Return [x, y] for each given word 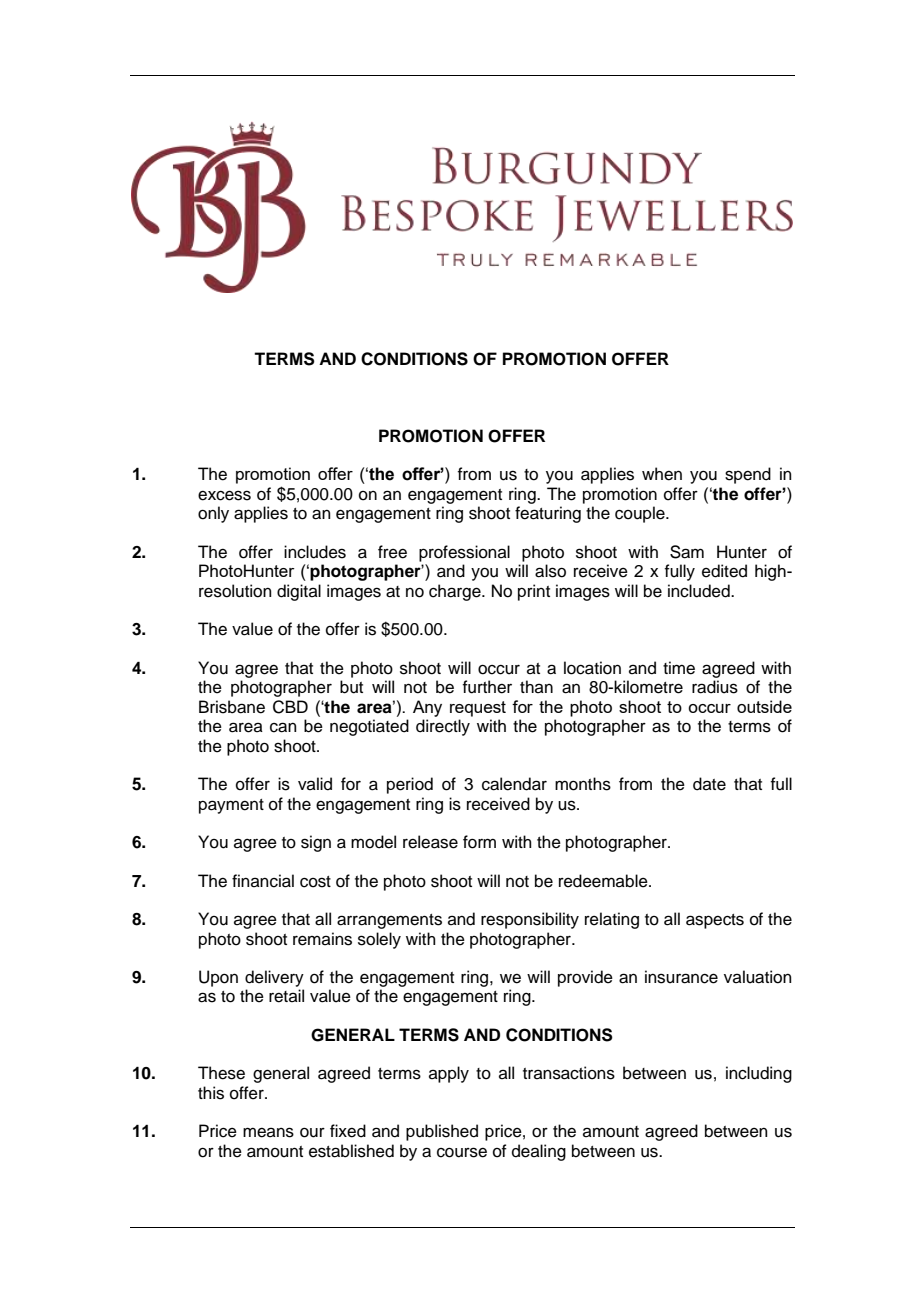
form [479, 842]
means [268, 1132]
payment [231, 806]
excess [224, 495]
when [662, 474]
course [462, 1152]
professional [464, 553]
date [709, 784]
